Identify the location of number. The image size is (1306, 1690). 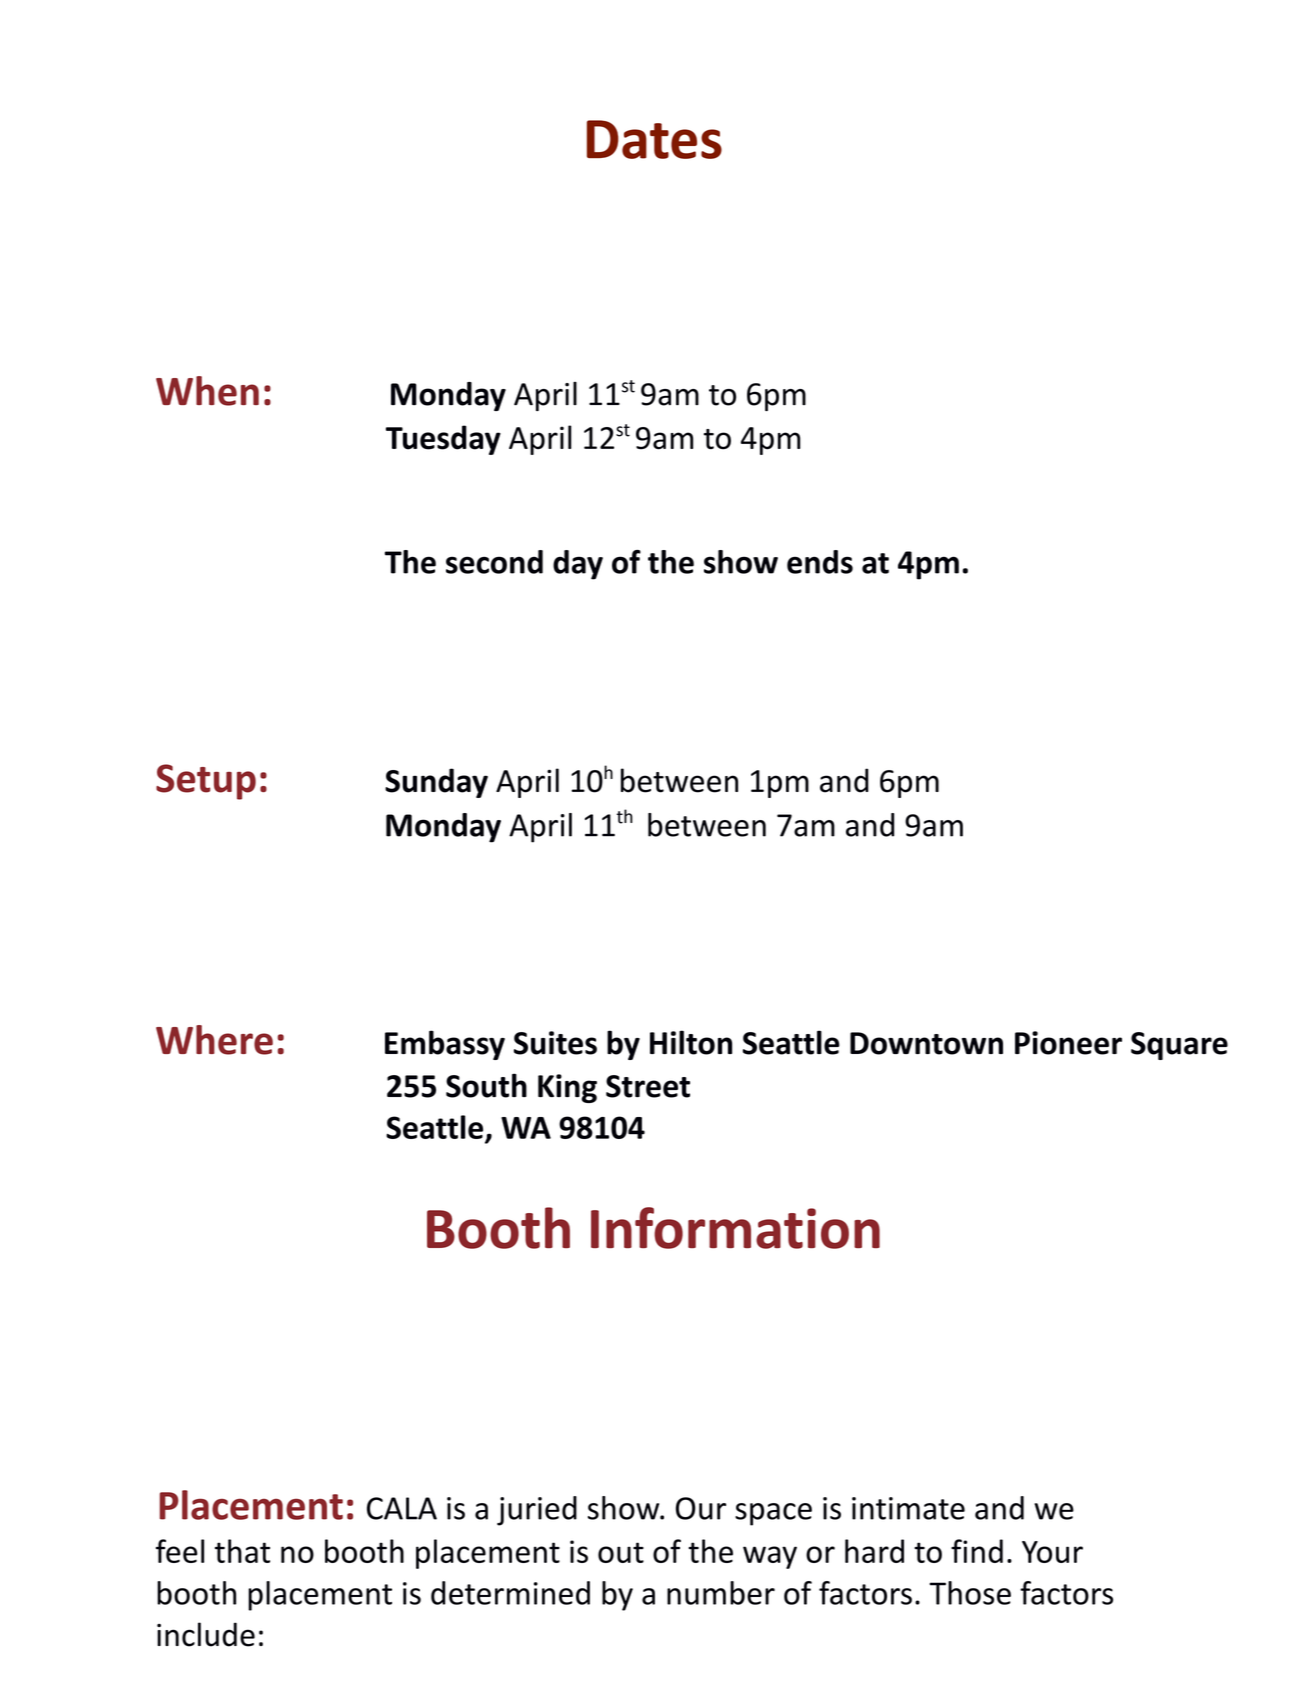
(721, 1593).
